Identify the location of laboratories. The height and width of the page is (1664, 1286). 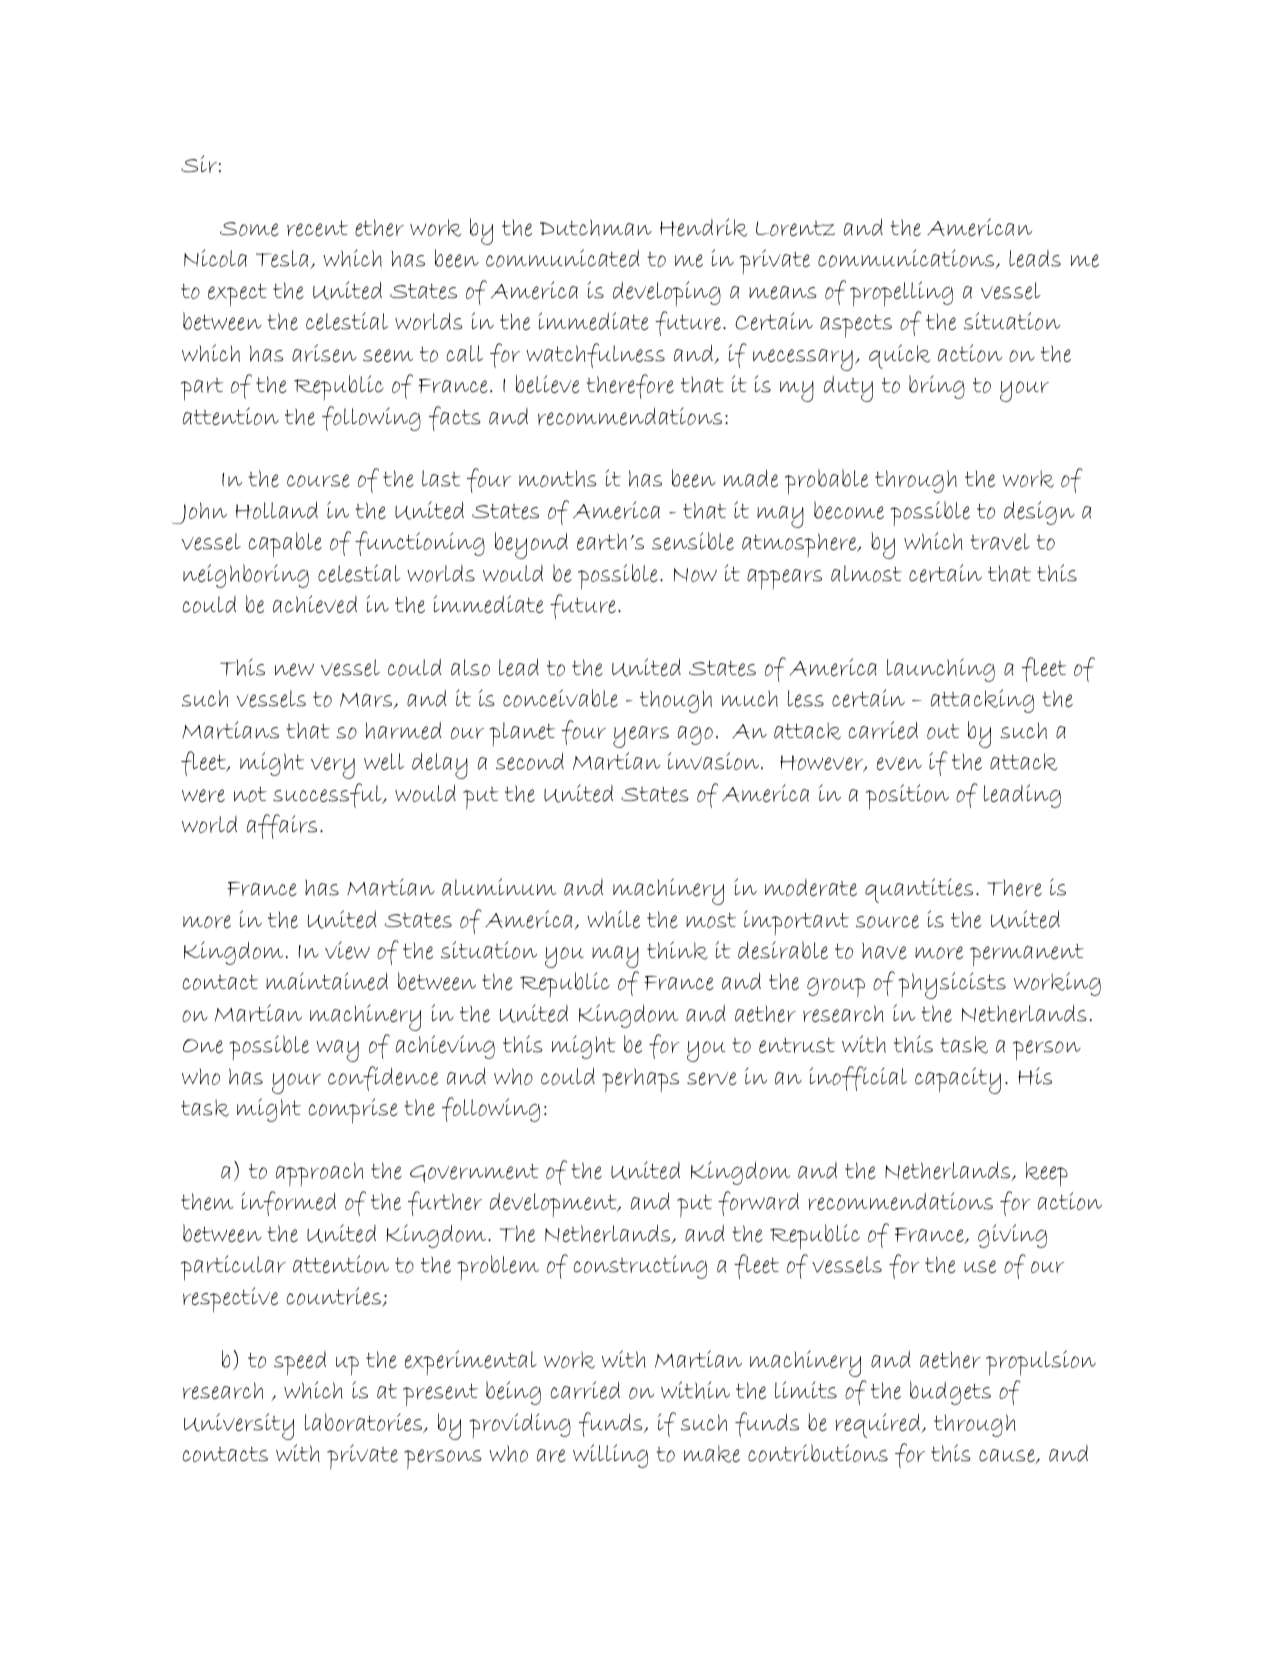
(365, 1423).
